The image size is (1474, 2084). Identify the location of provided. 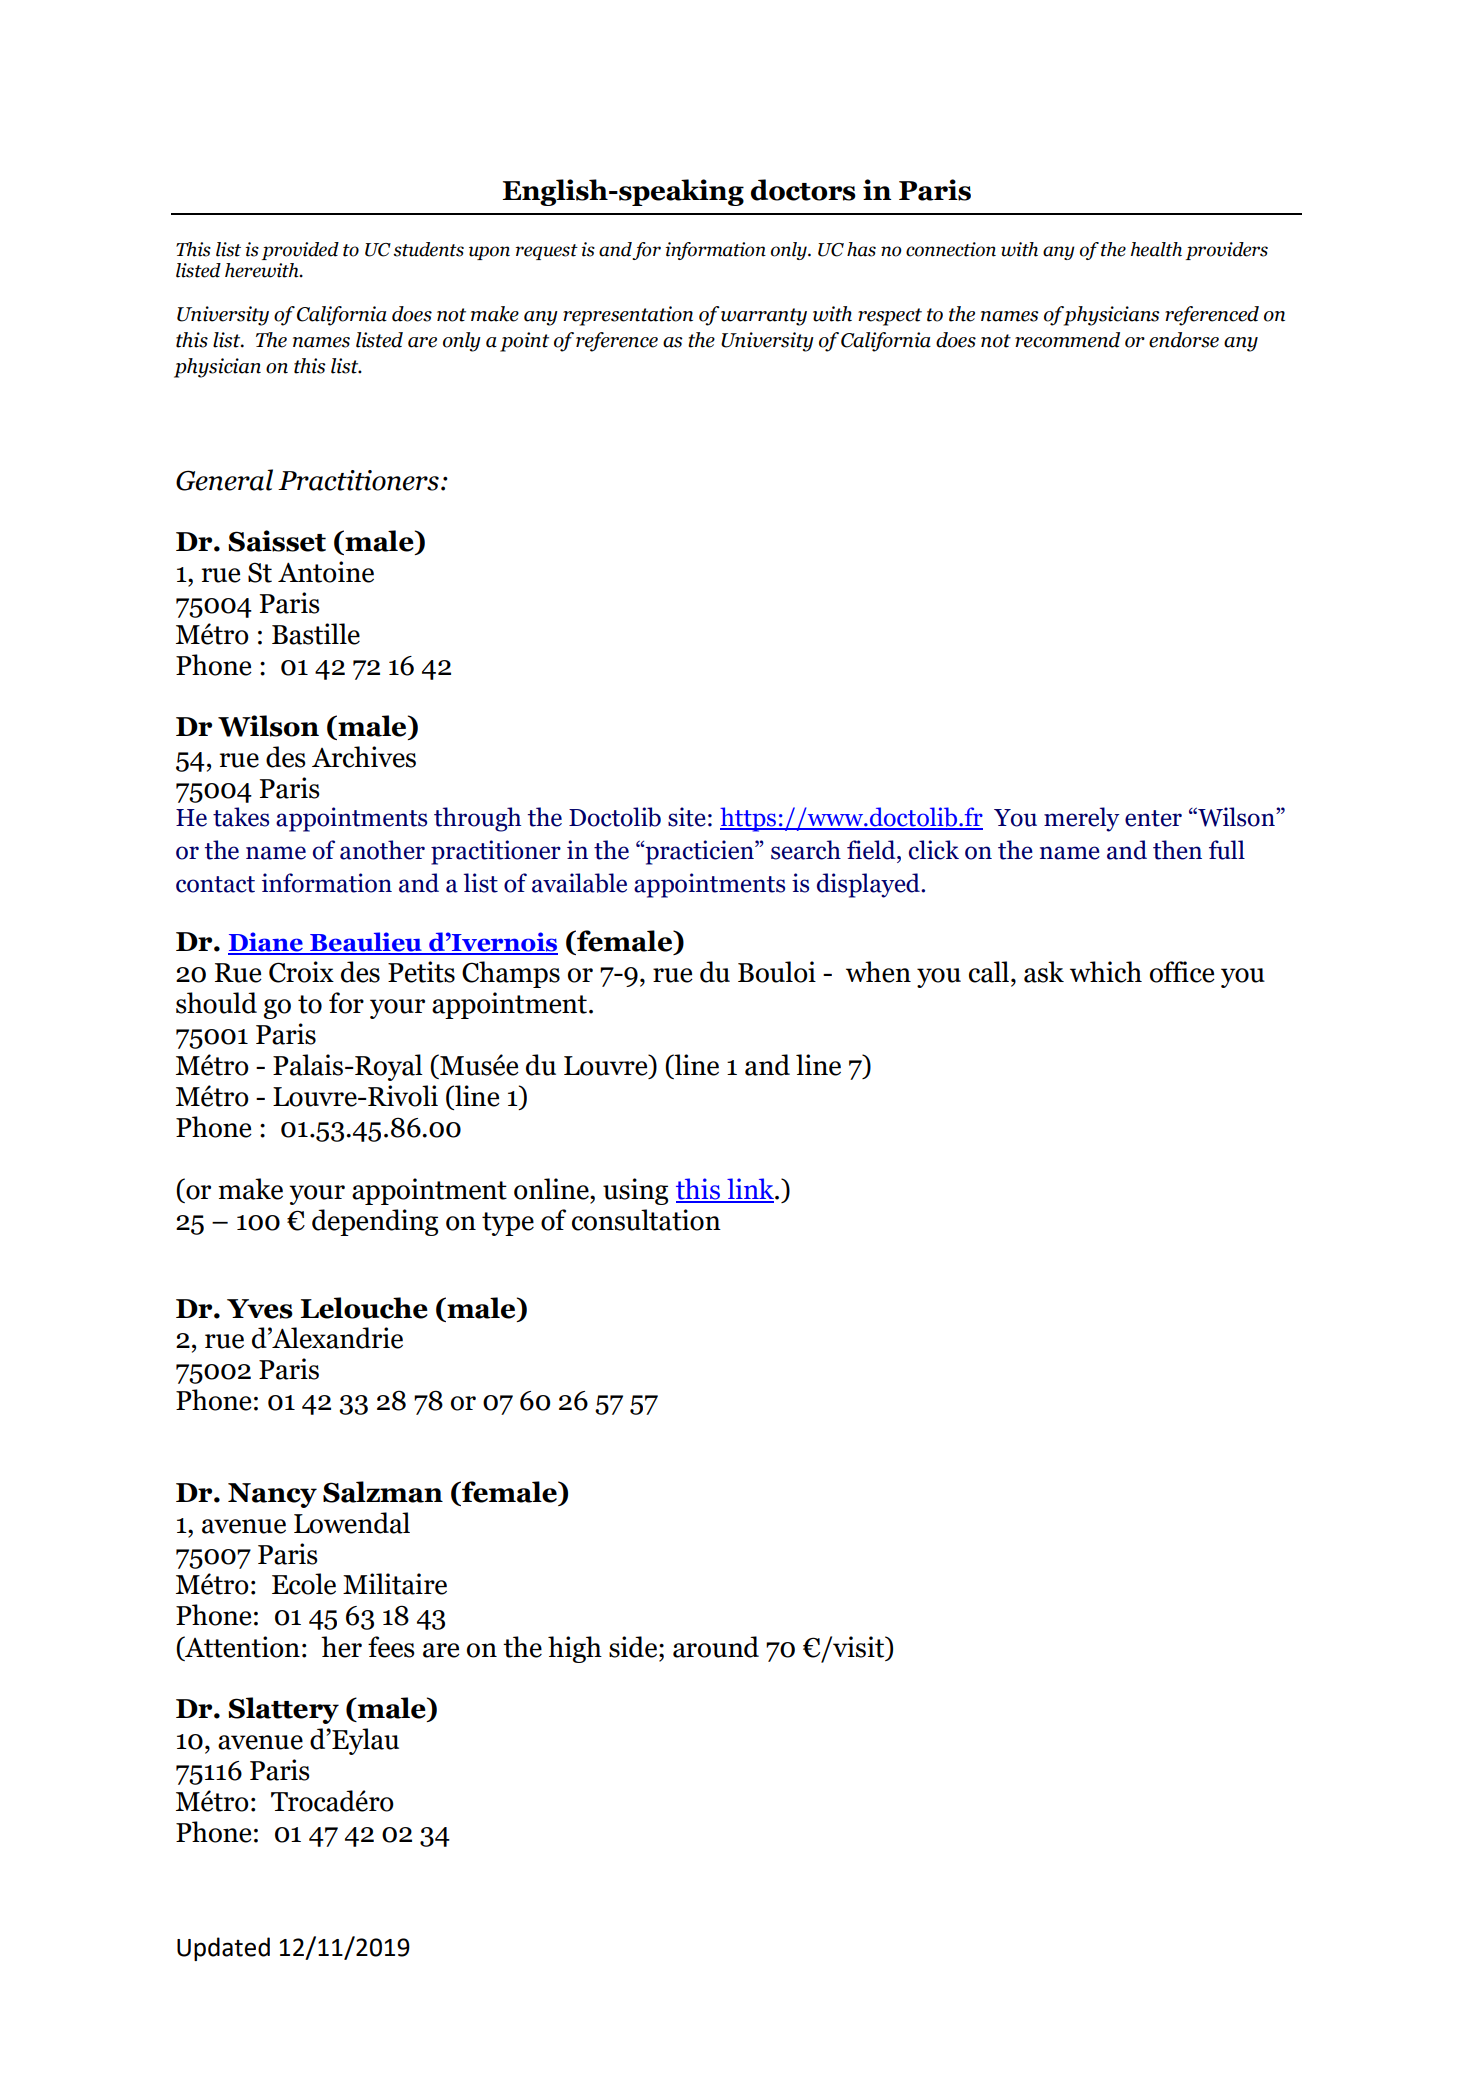
(300, 251).
